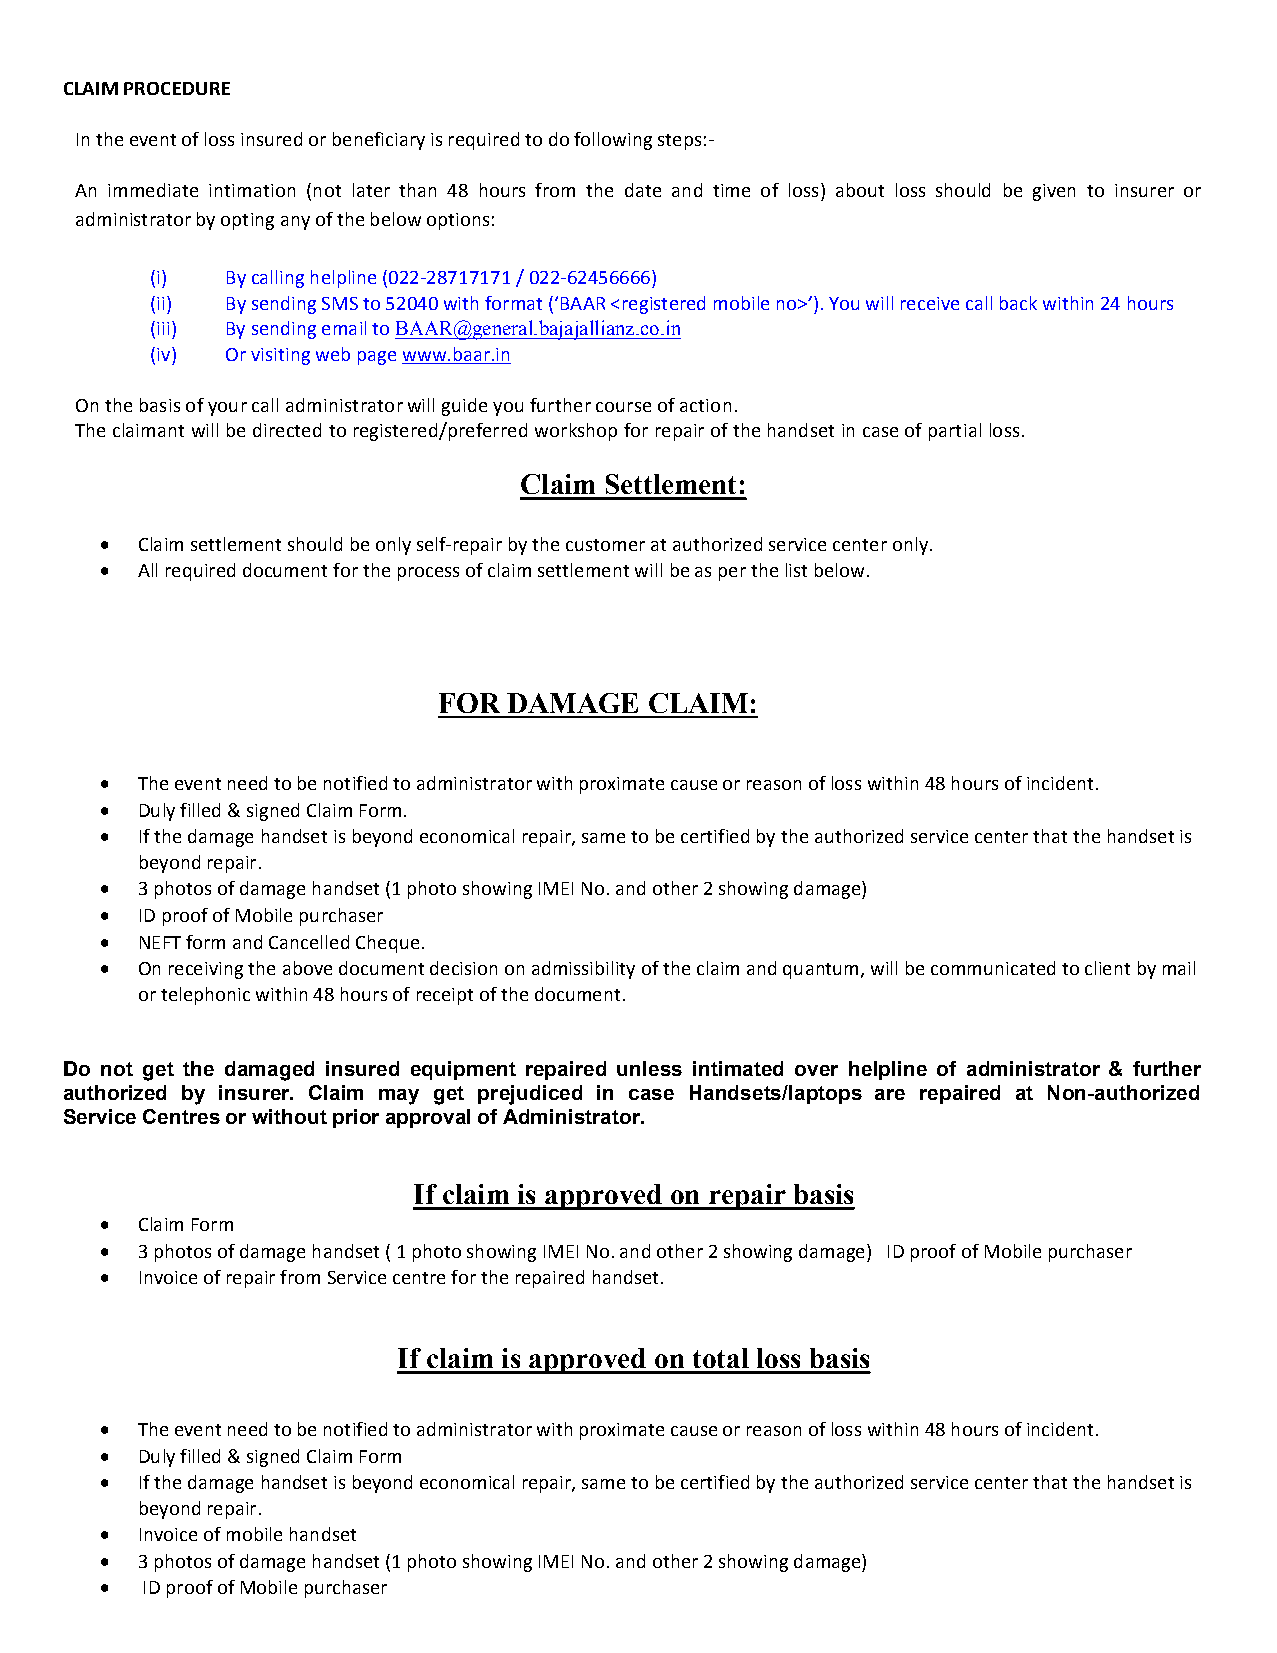 This screenshot has width=1277, height=1653. I want to click on PROCEDURE, so click(177, 88).
